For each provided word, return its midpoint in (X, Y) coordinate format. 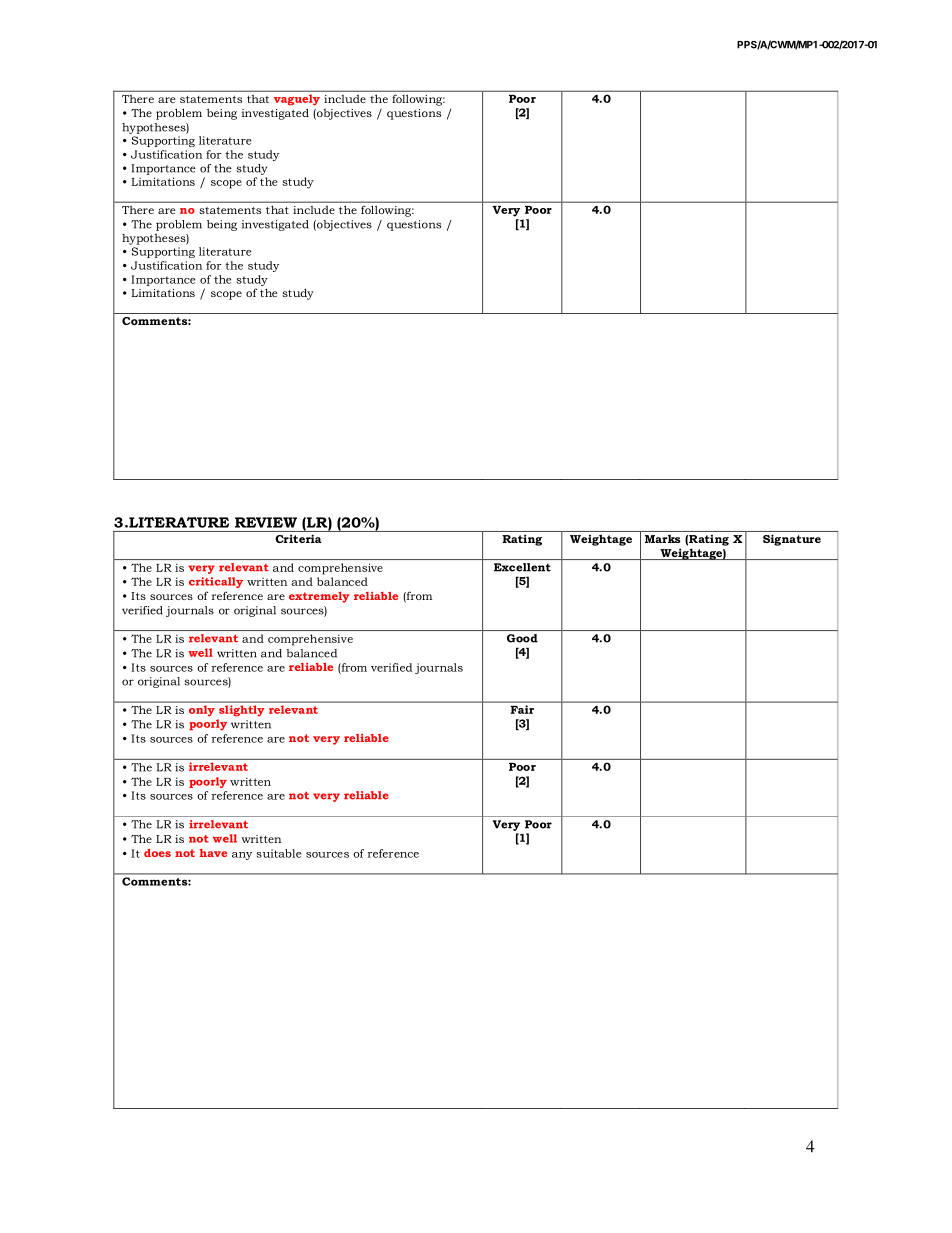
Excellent (522, 567)
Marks (662, 539)
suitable (279, 853)
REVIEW (266, 522)
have (213, 853)
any (242, 856)
